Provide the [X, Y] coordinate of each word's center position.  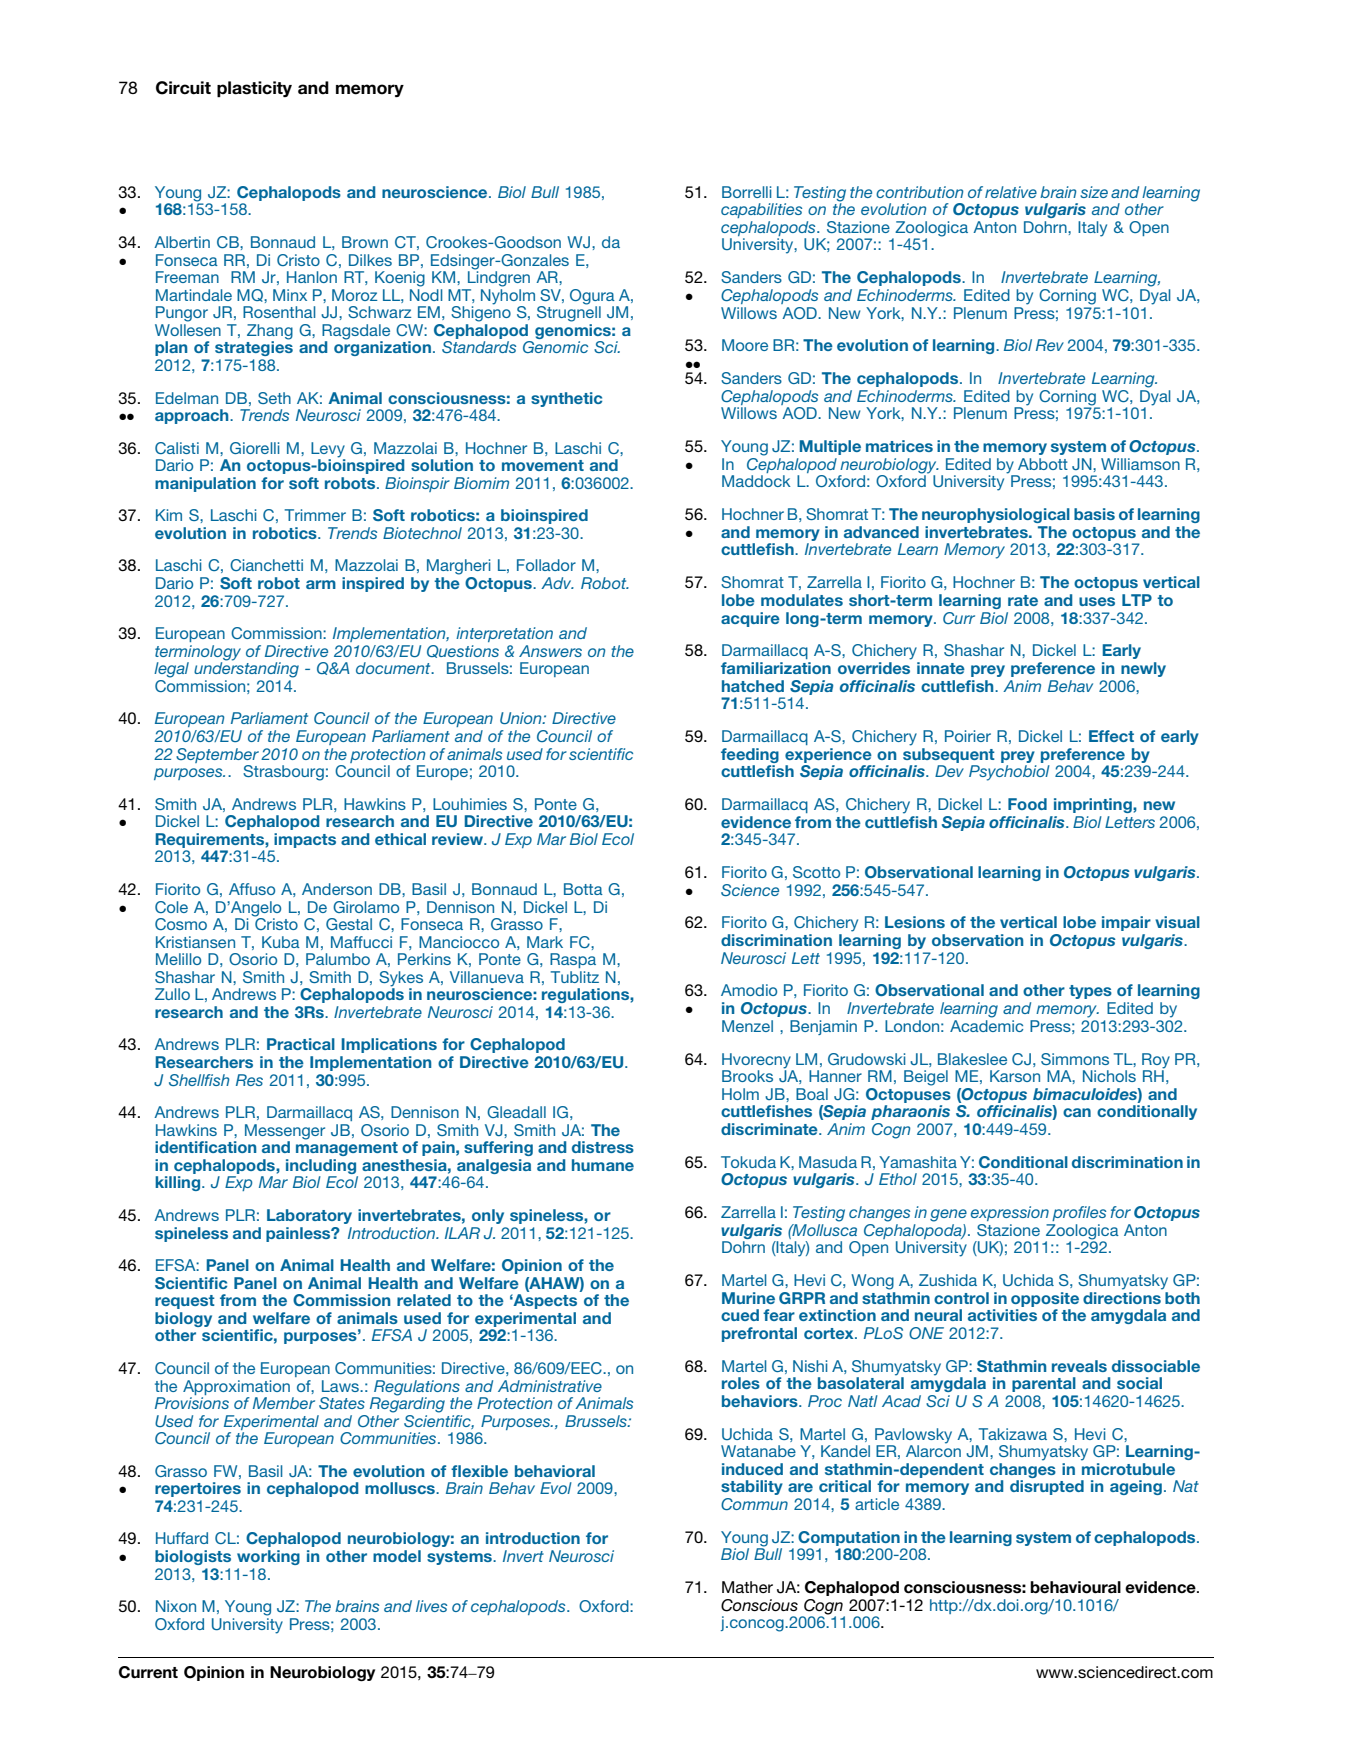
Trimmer [315, 515]
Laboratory [309, 1216]
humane [603, 1165]
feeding [750, 755]
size [1094, 192]
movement [543, 465]
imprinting [1094, 805]
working [268, 1557]
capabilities [761, 210]
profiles [1079, 1213]
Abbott [1043, 464]
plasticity [254, 89]
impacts [305, 840]
